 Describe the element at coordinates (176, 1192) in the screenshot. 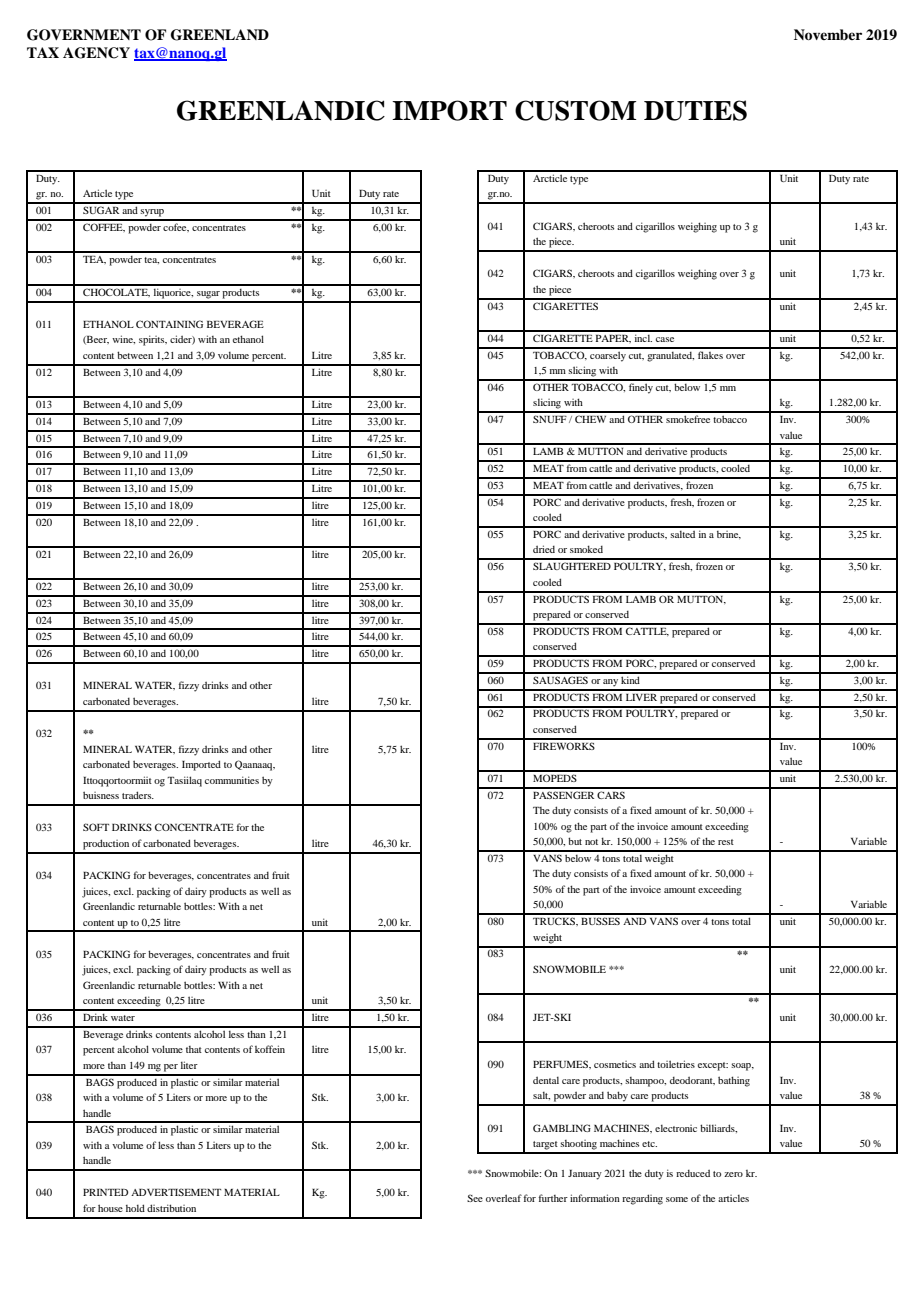

I see `ADVERTISEMENT` at that location.
